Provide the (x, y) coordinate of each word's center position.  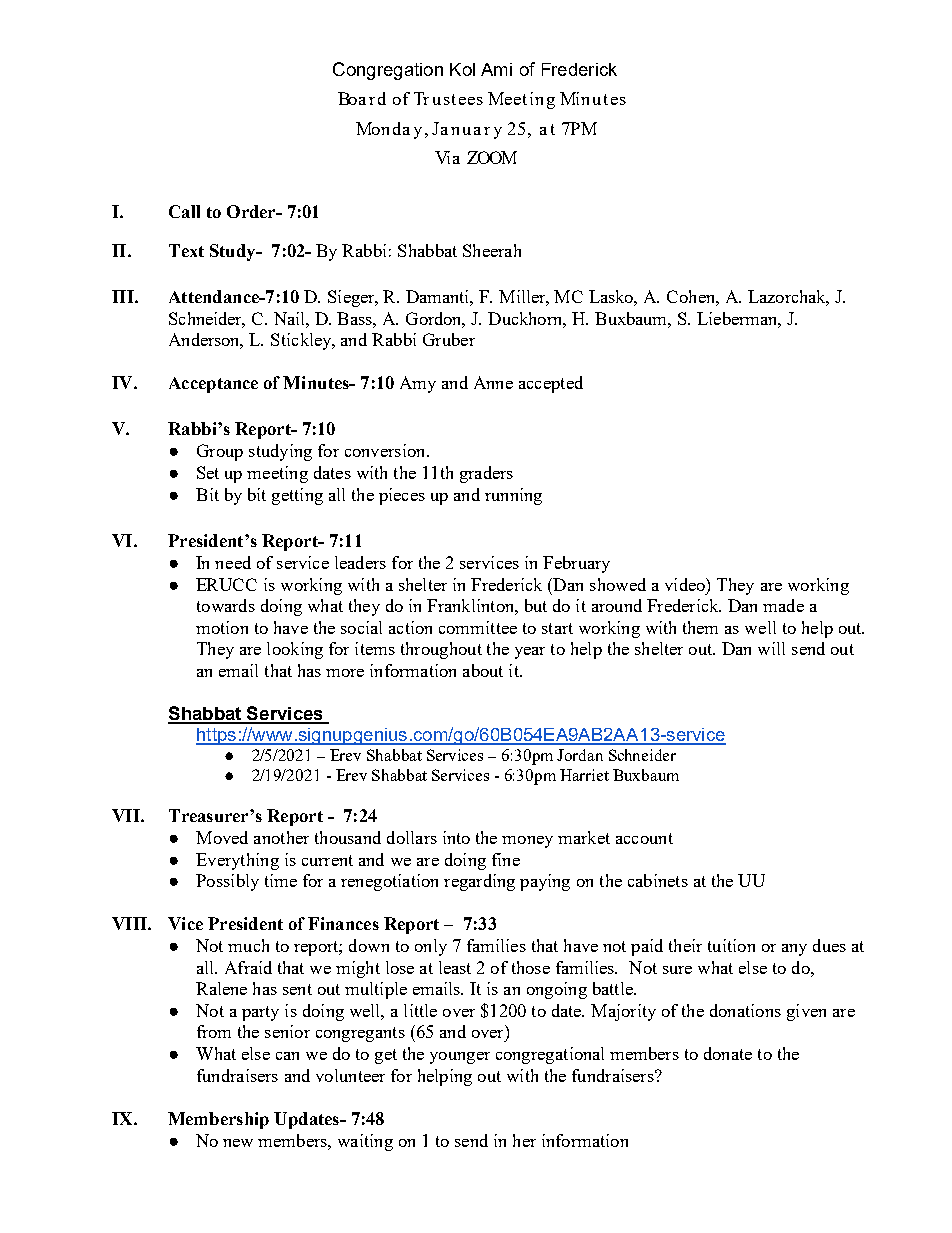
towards (226, 605)
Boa (352, 98)
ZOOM (492, 157)
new (238, 1143)
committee (478, 627)
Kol (462, 69)
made (783, 605)
